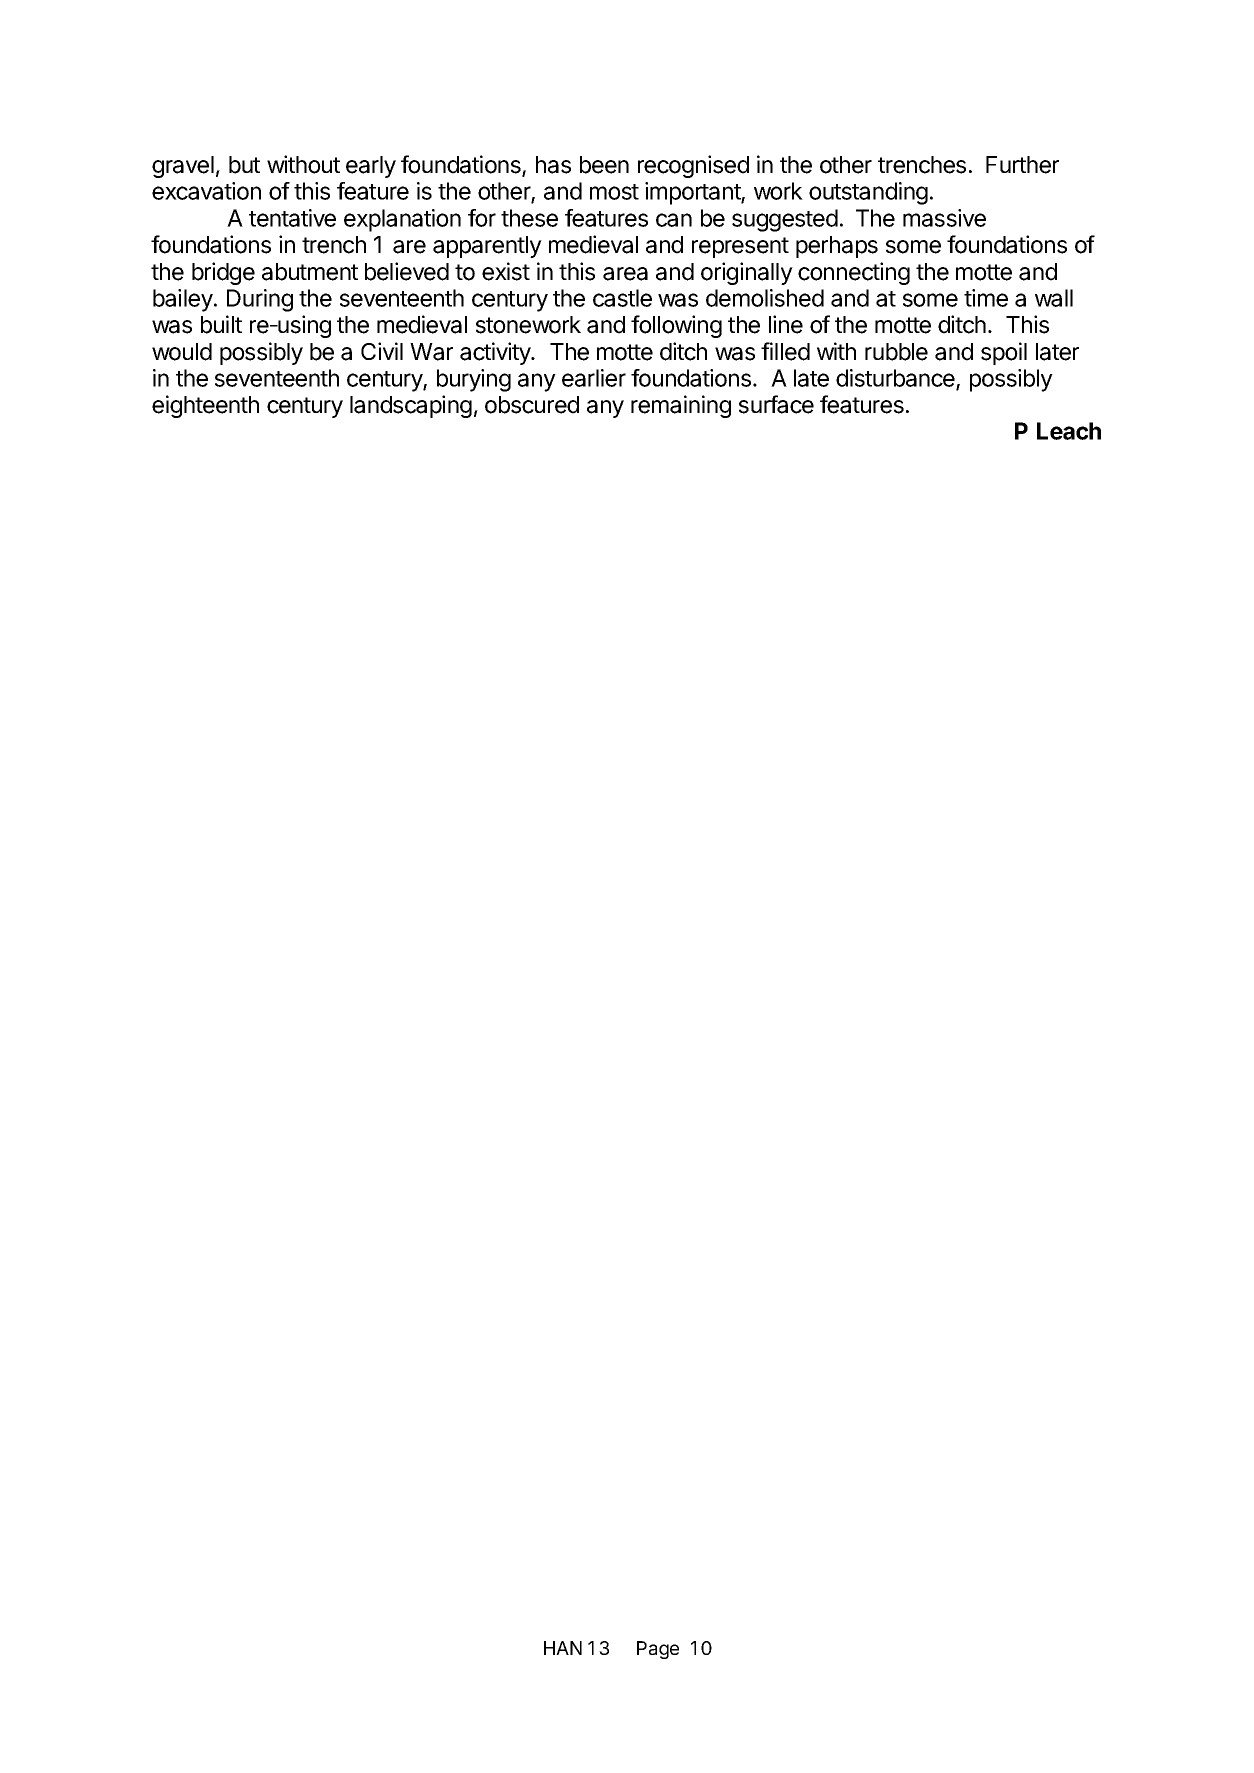  I want to click on burying, so click(474, 380).
